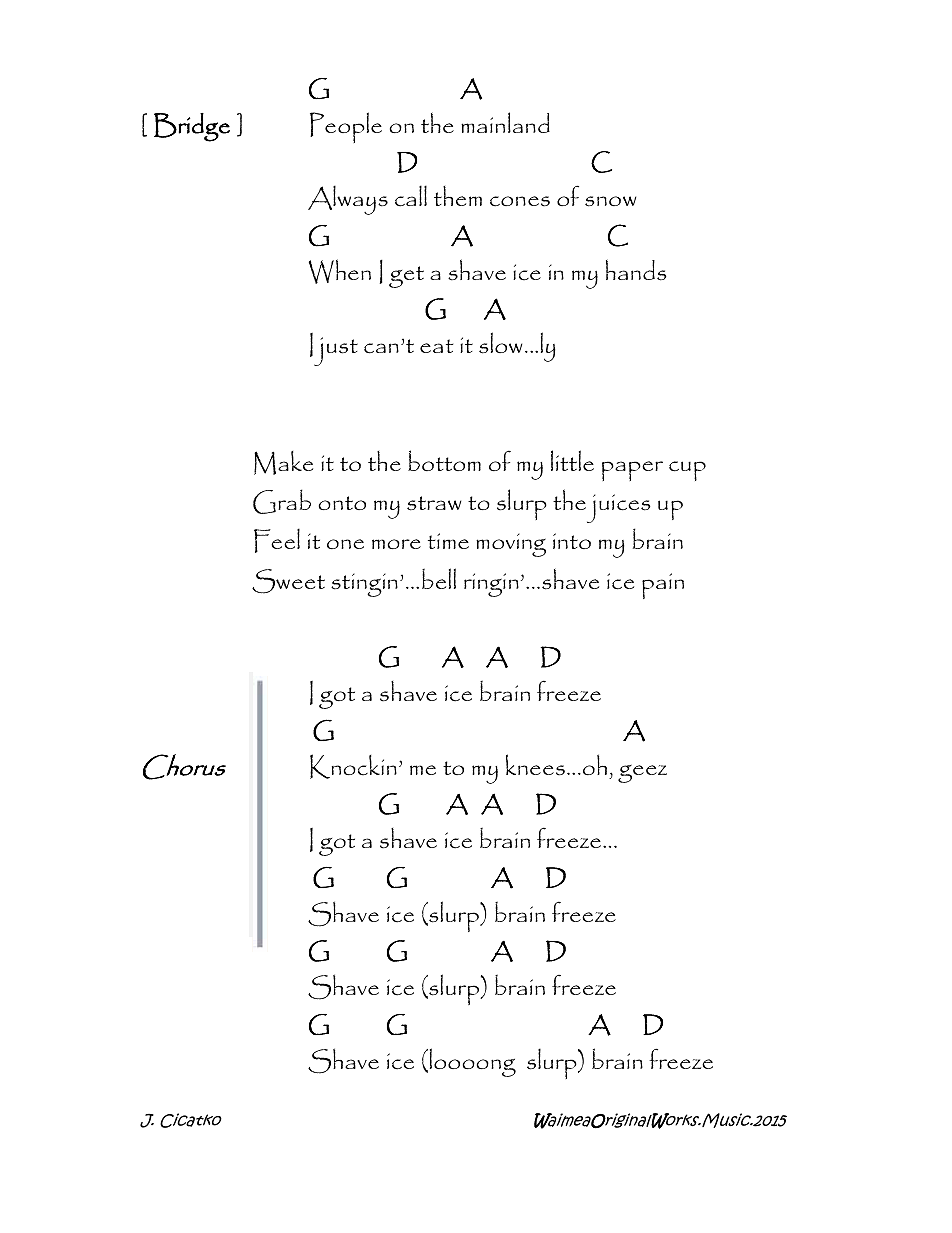 This page has height=1233, width=952. What do you see at coordinates (444, 460) in the page?
I see `bottom` at bounding box center [444, 460].
